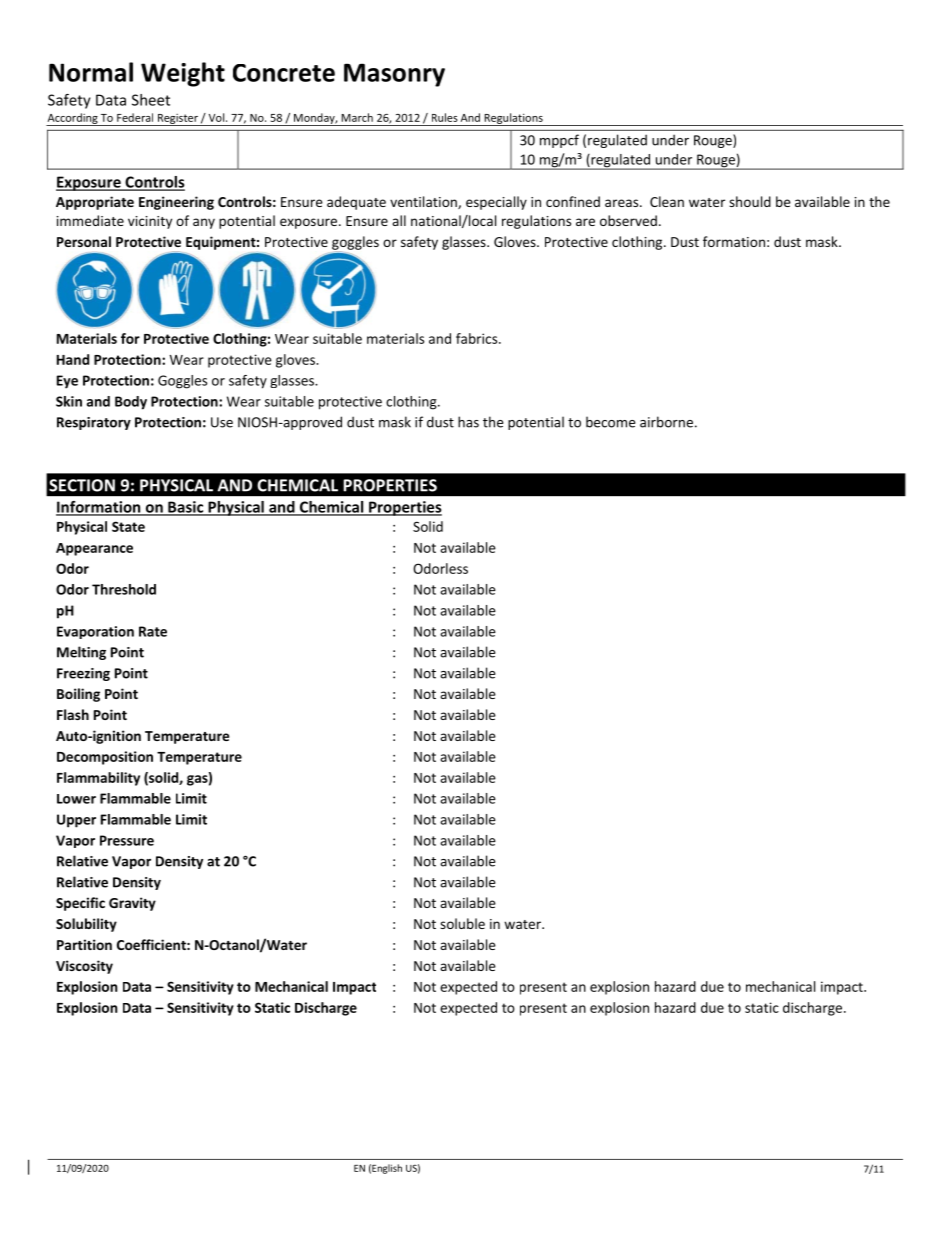 The image size is (952, 1233). I want to click on Gravity, so click(132, 904).
